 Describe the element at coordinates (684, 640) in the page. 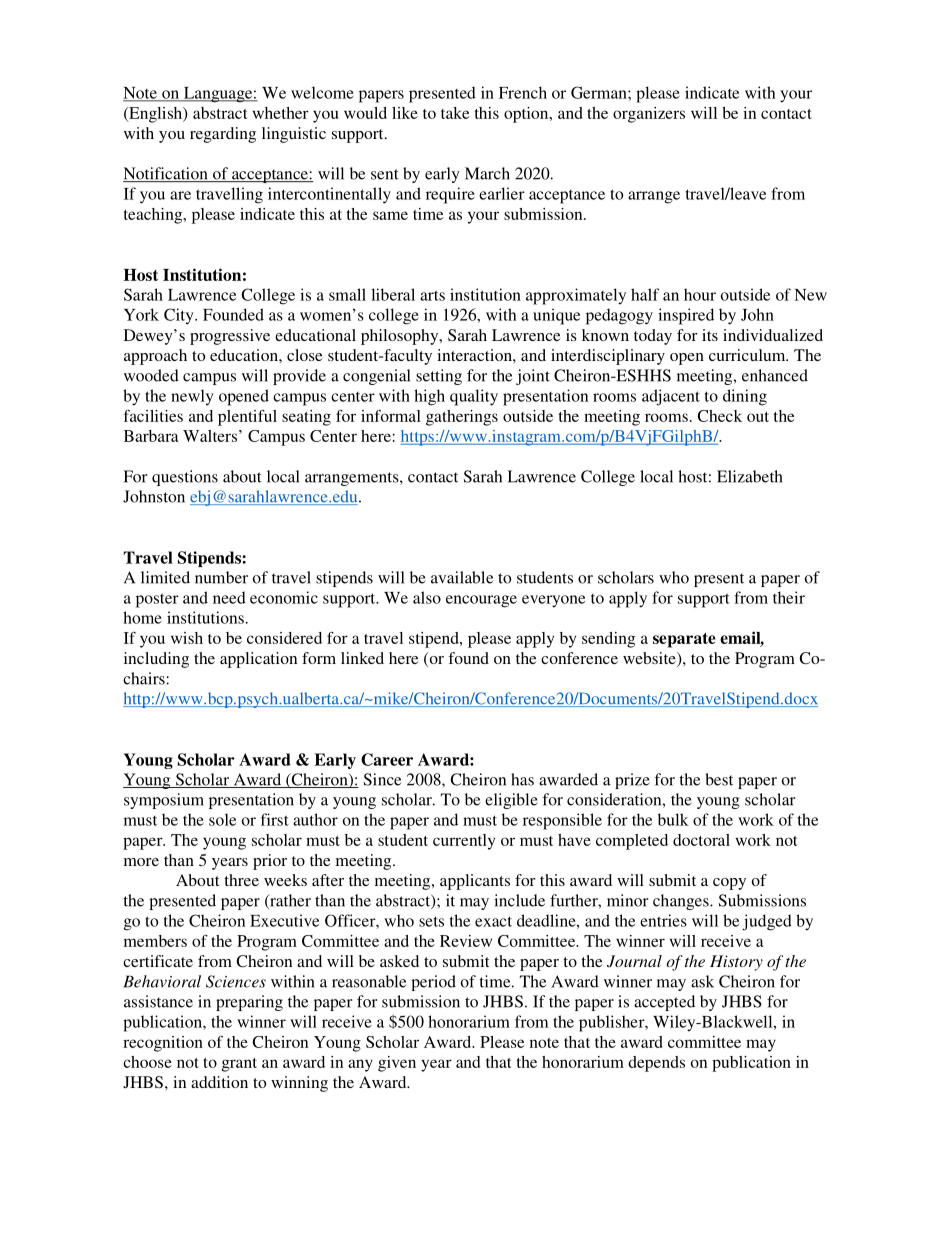

I see `separate` at that location.
